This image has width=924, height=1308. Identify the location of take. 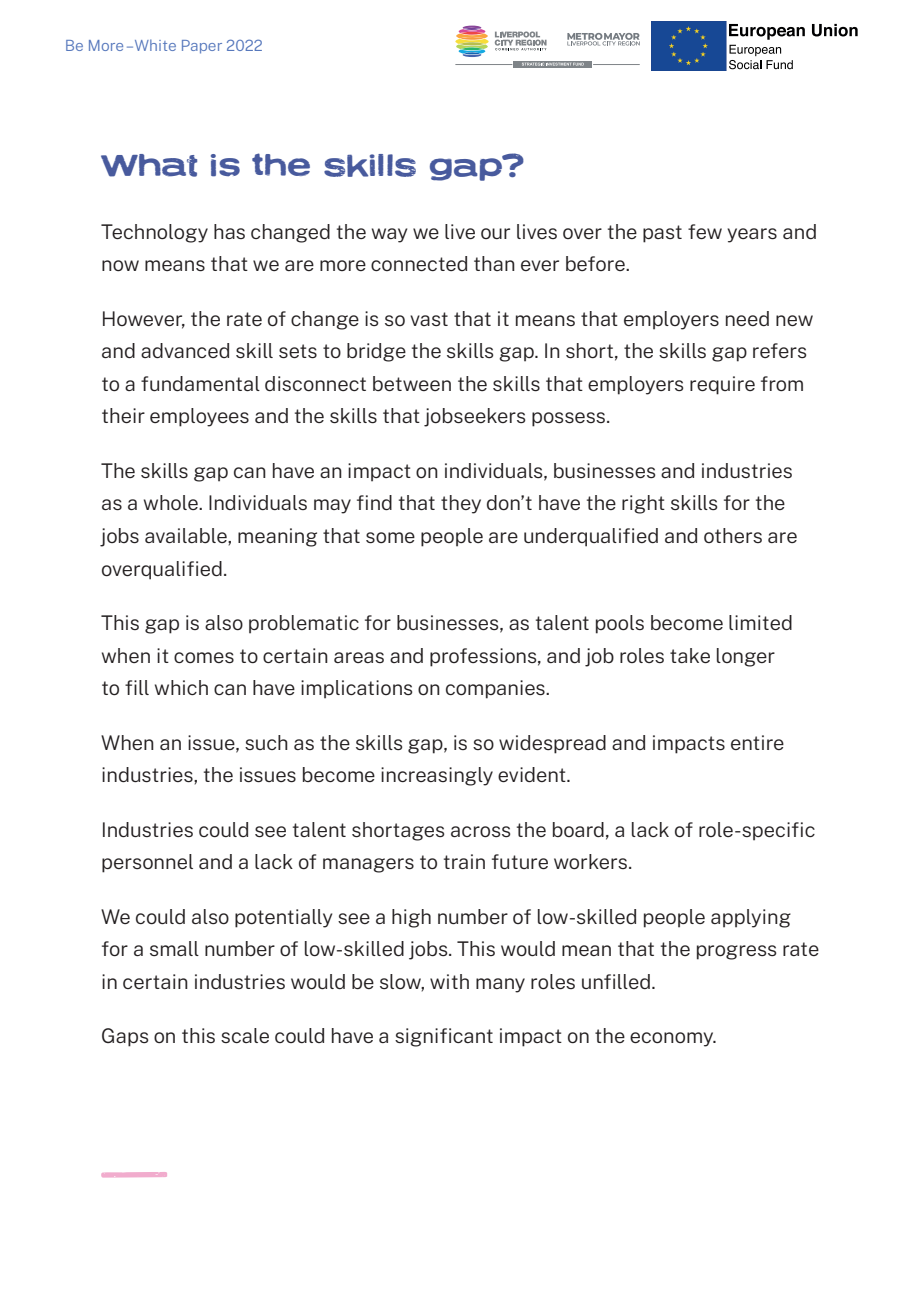
(690, 655).
